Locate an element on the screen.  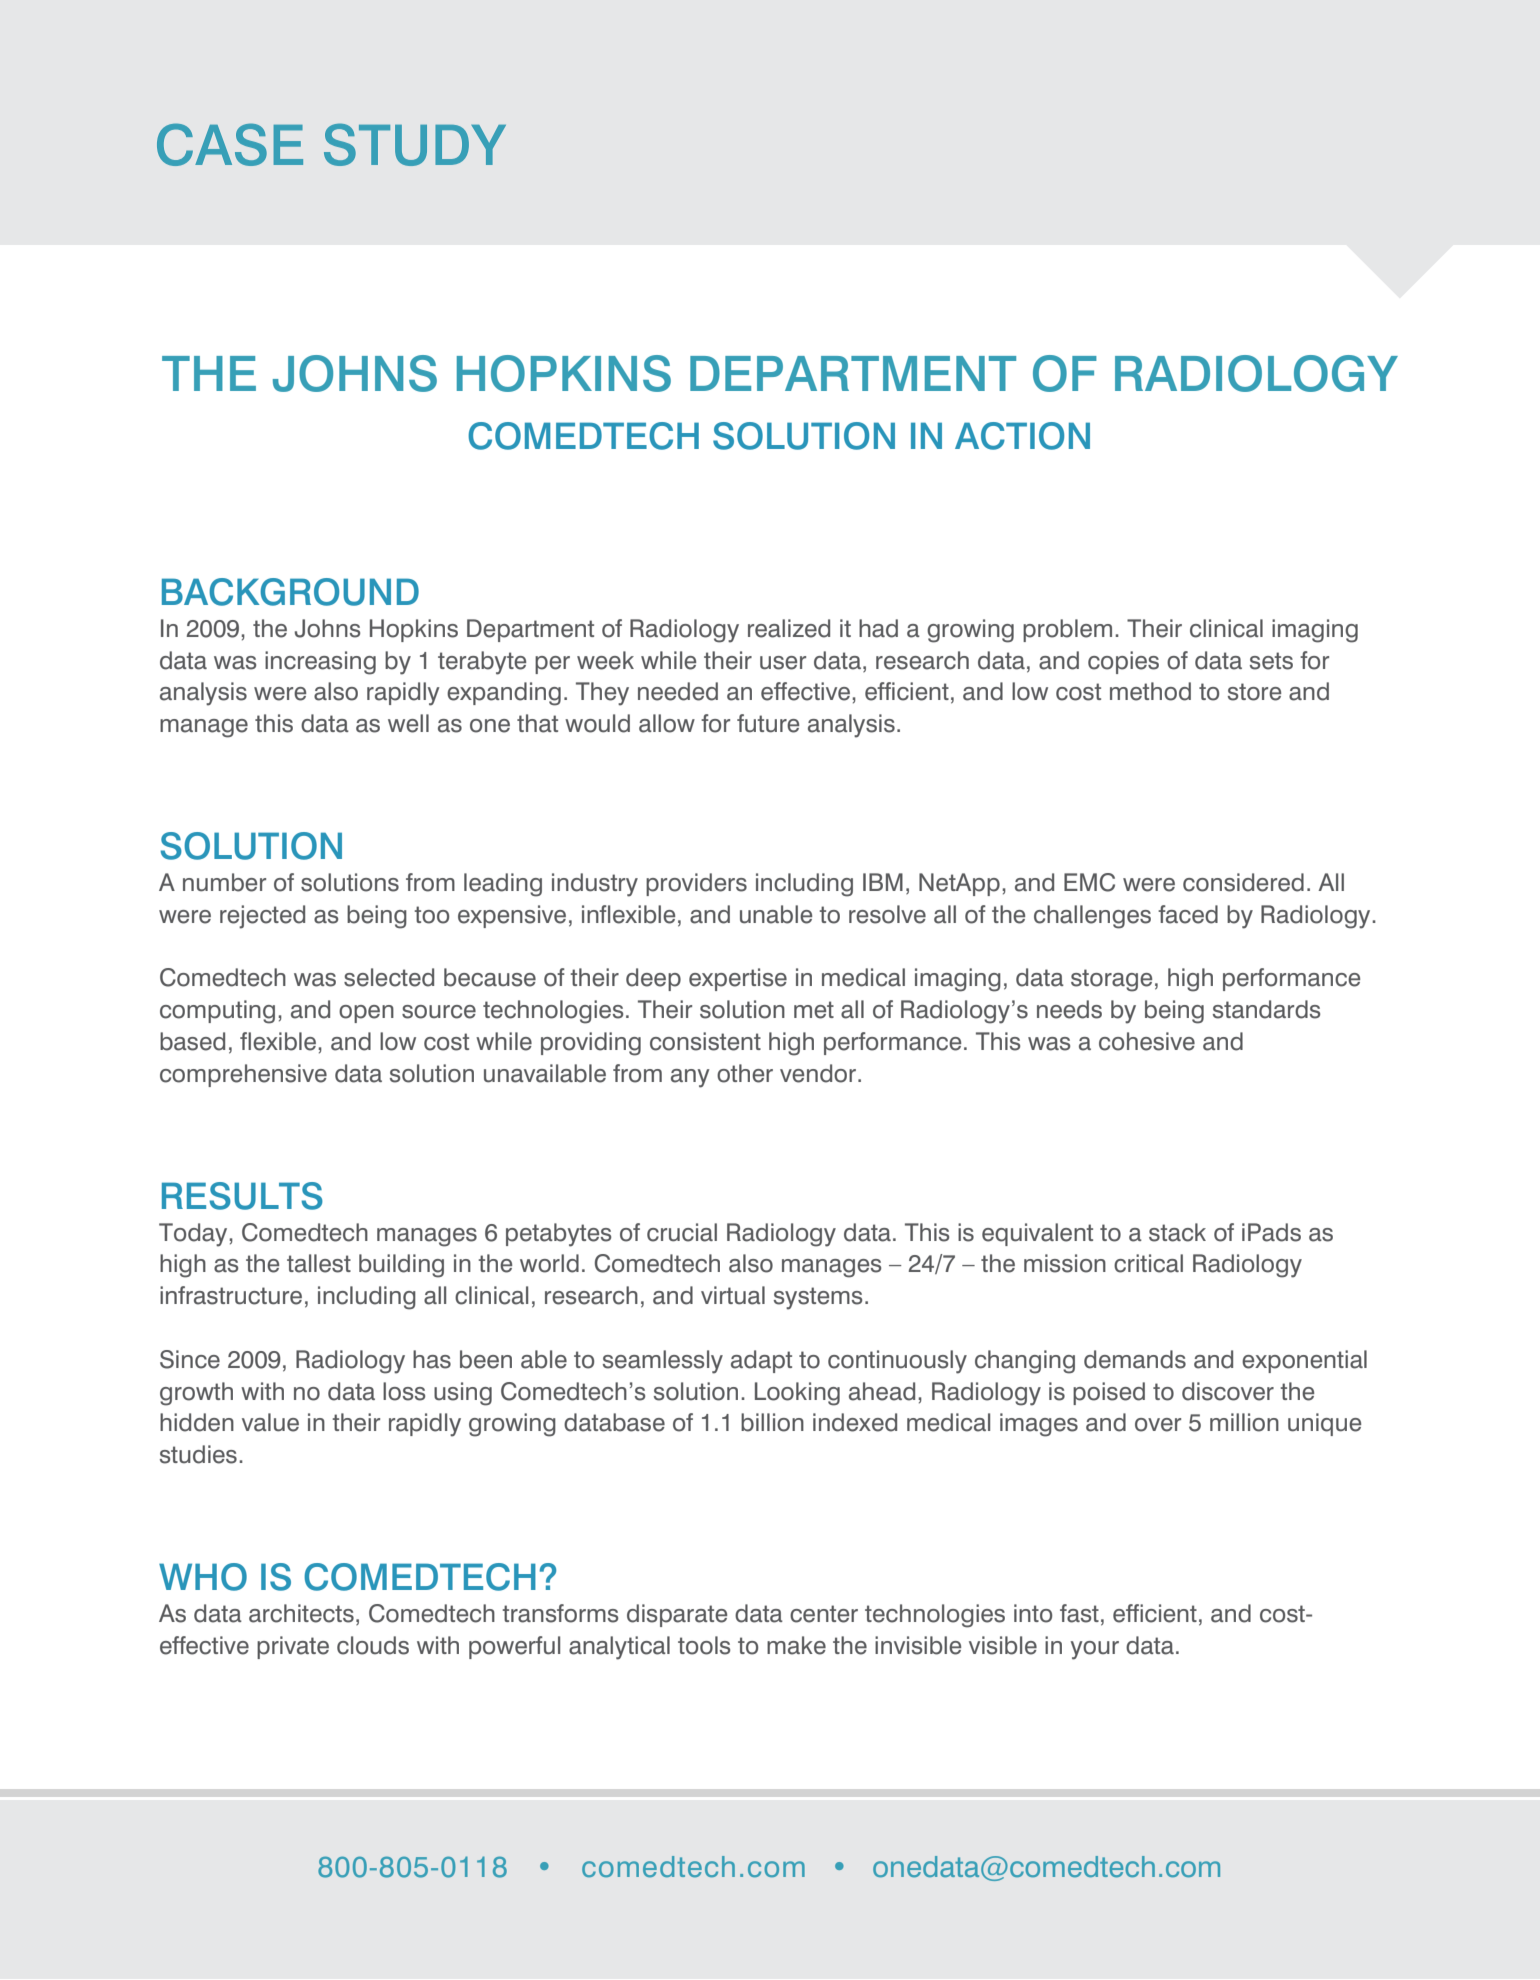
problem is located at coordinates (1067, 630).
